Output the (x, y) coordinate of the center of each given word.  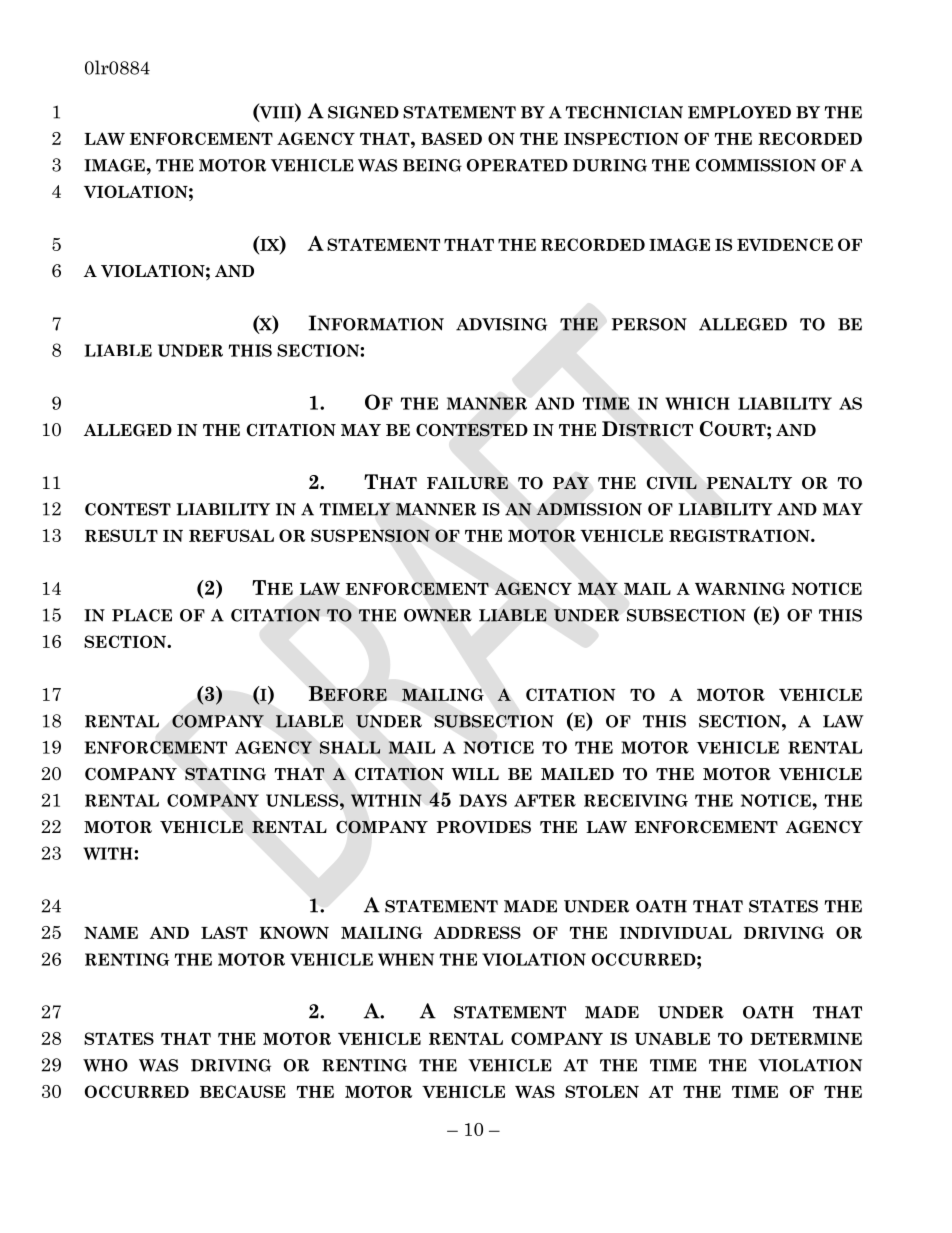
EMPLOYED (739, 112)
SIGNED (363, 112)
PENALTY (749, 483)
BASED (451, 138)
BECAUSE (243, 1091)
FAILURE (467, 483)
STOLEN (602, 1091)
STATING (225, 774)
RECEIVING (636, 800)
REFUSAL (231, 535)
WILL (475, 774)
